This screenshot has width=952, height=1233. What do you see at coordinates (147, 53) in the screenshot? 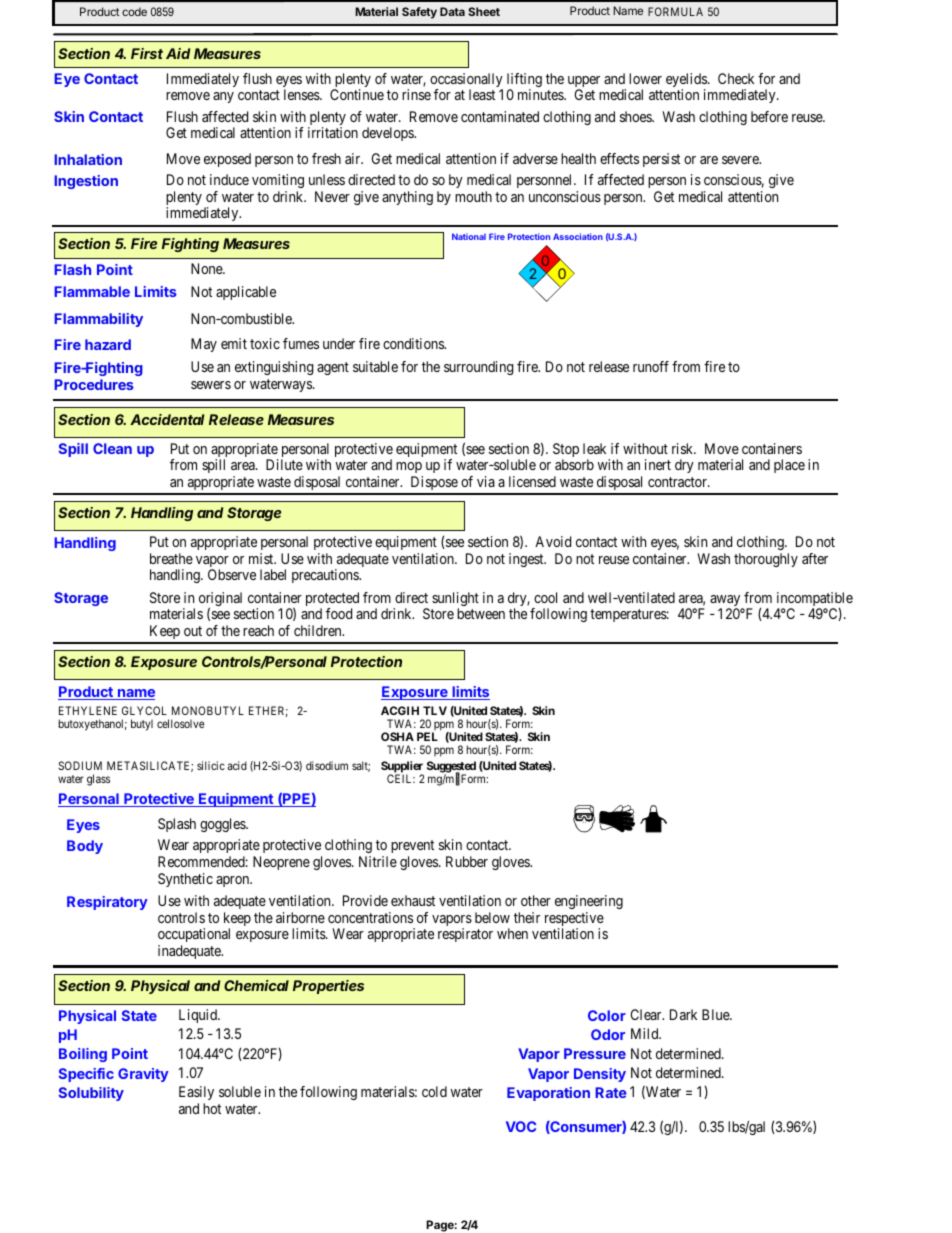
I see `First` at bounding box center [147, 53].
